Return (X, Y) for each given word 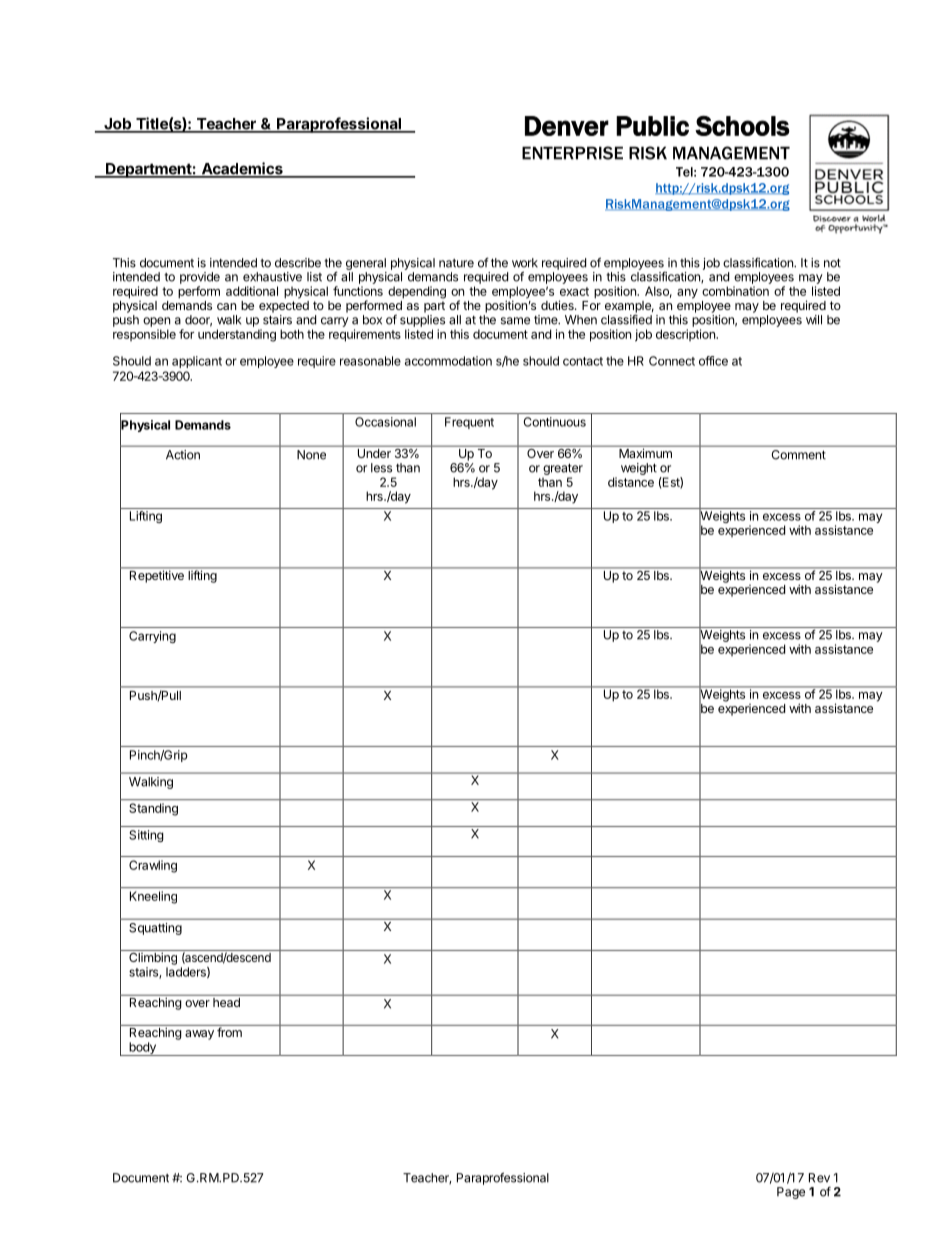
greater (563, 469)
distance (631, 482)
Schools (742, 126)
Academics (242, 169)
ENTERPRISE (572, 153)
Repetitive (156, 575)
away (199, 1035)
